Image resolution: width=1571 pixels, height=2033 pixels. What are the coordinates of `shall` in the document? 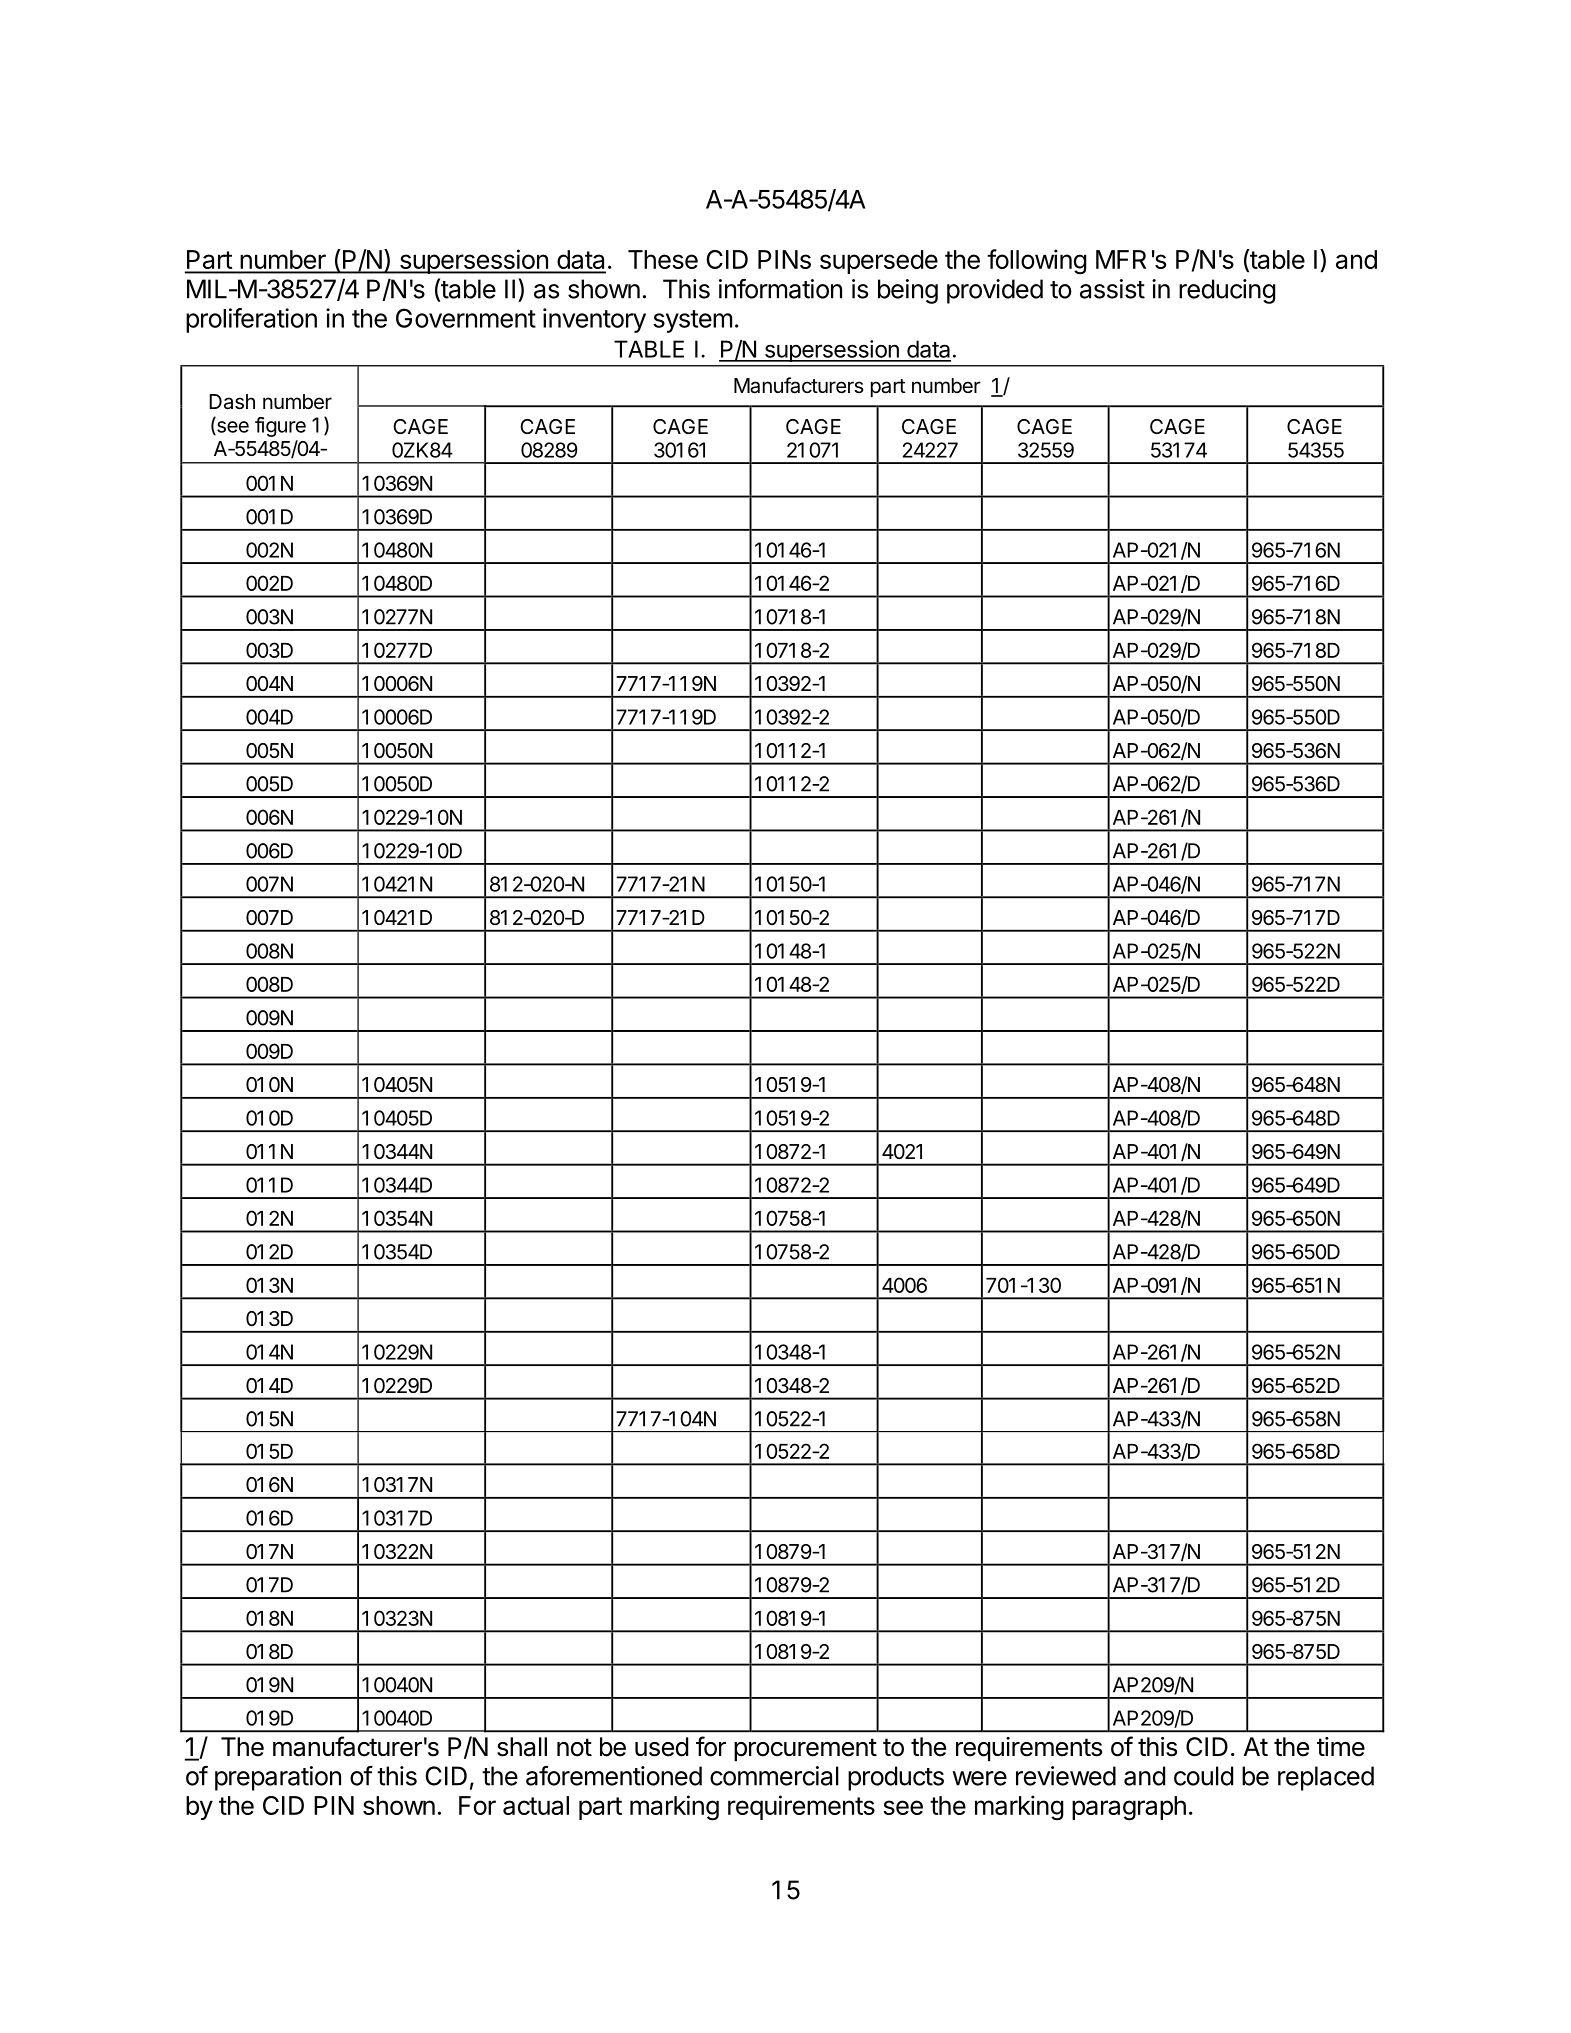 It's located at (522, 1747).
